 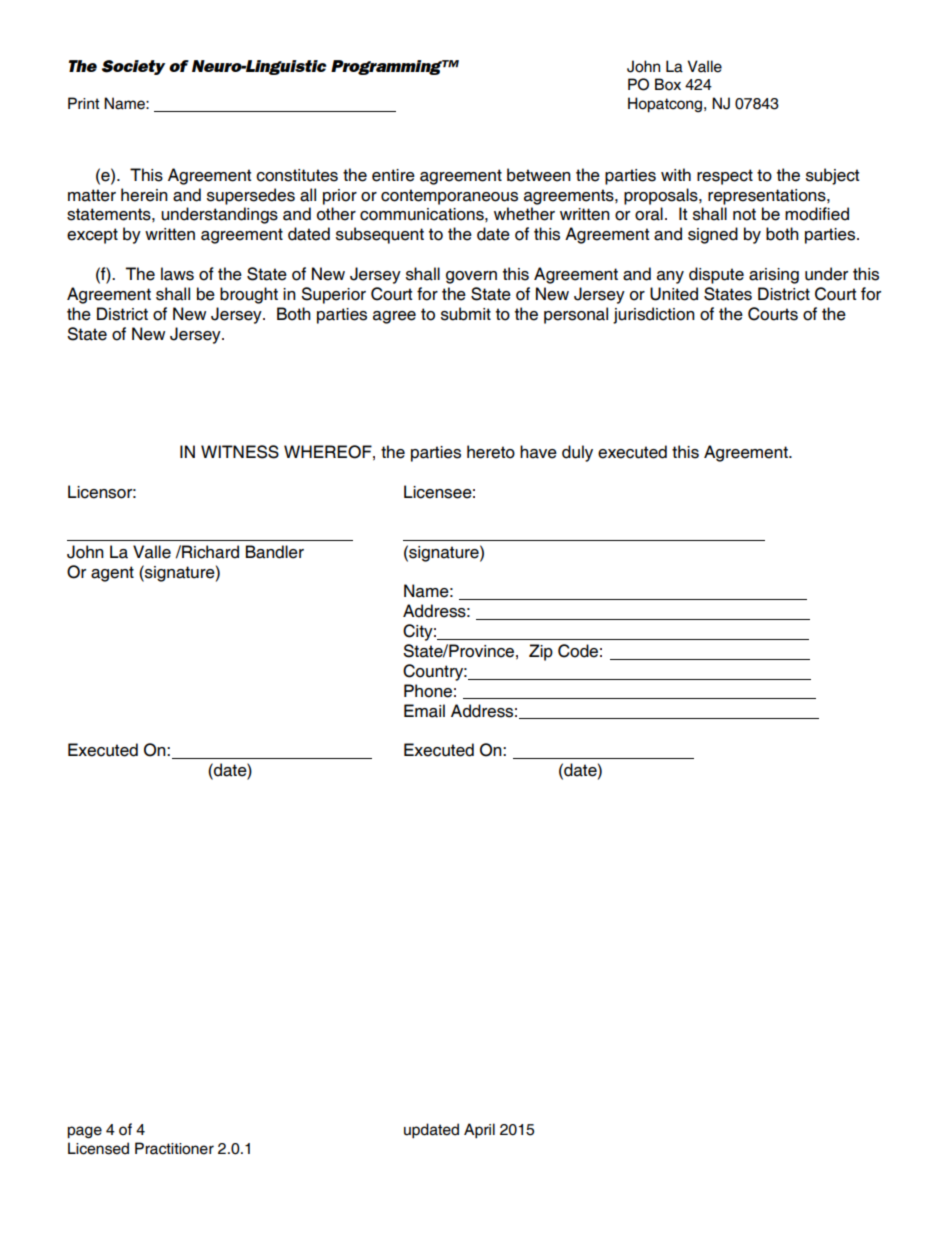 What do you see at coordinates (112, 574) in the screenshot?
I see `agent` at bounding box center [112, 574].
